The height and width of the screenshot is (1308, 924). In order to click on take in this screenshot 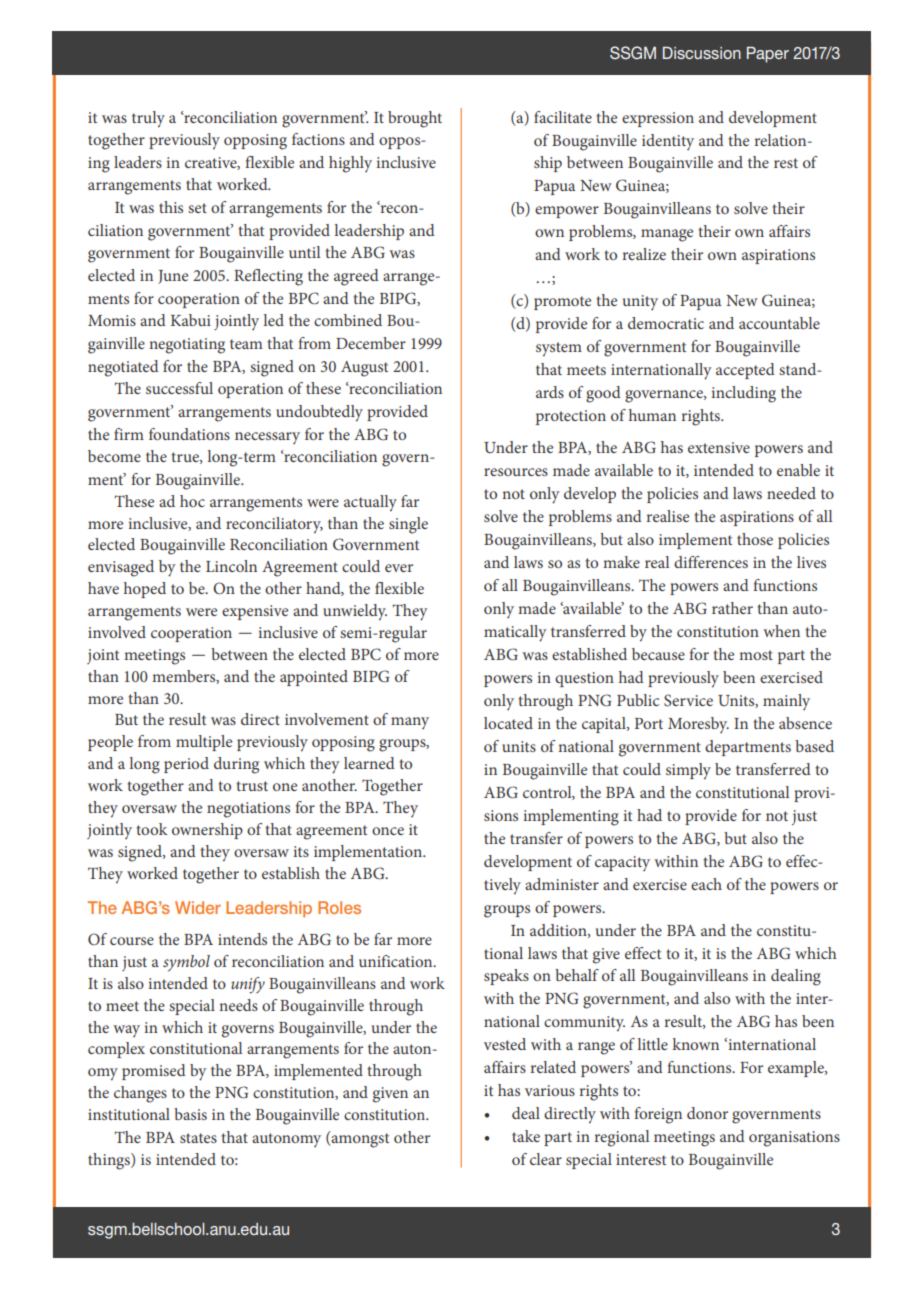, I will do `click(526, 1136)`.
